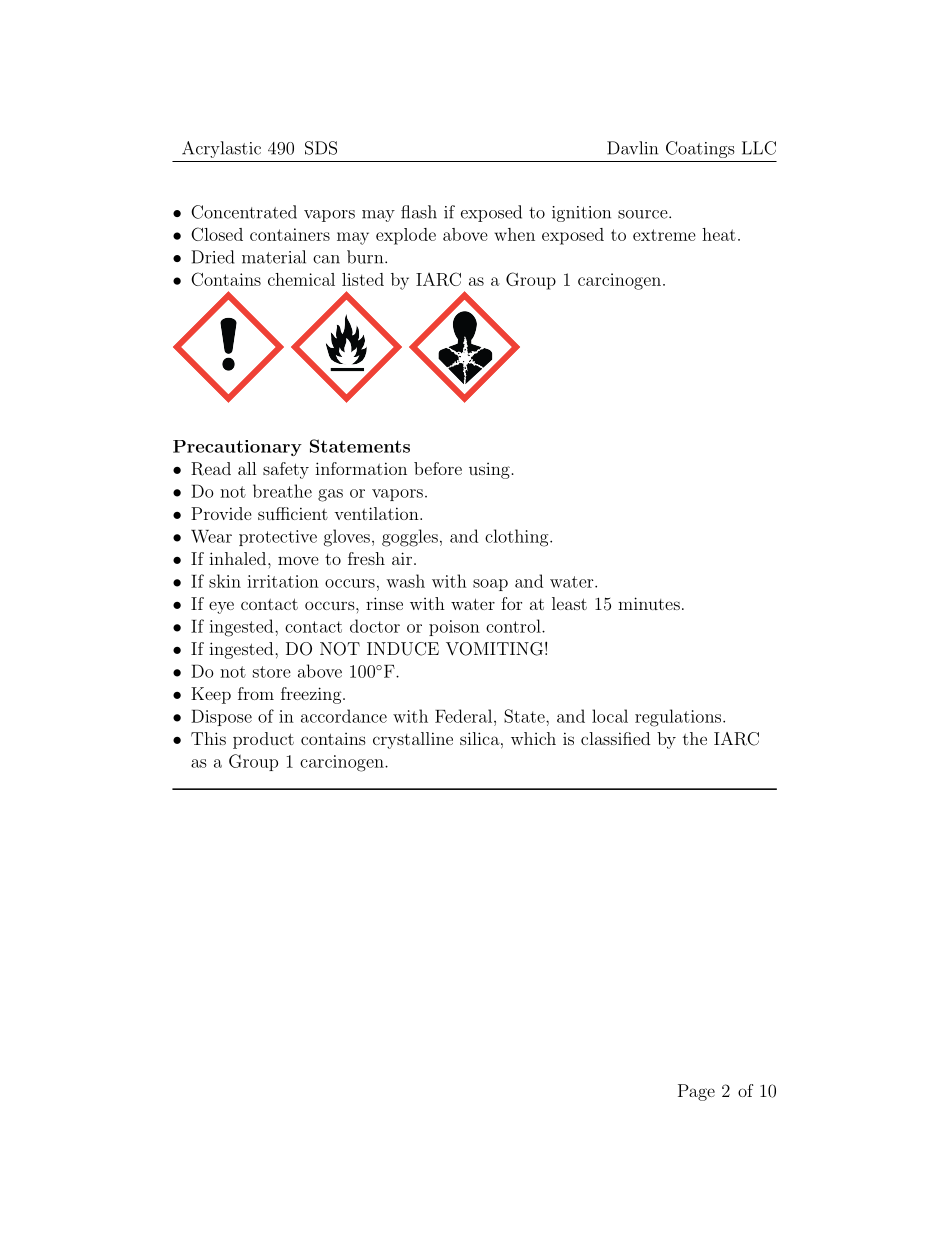 This document has width=952, height=1233. I want to click on Concentrated, so click(244, 212).
